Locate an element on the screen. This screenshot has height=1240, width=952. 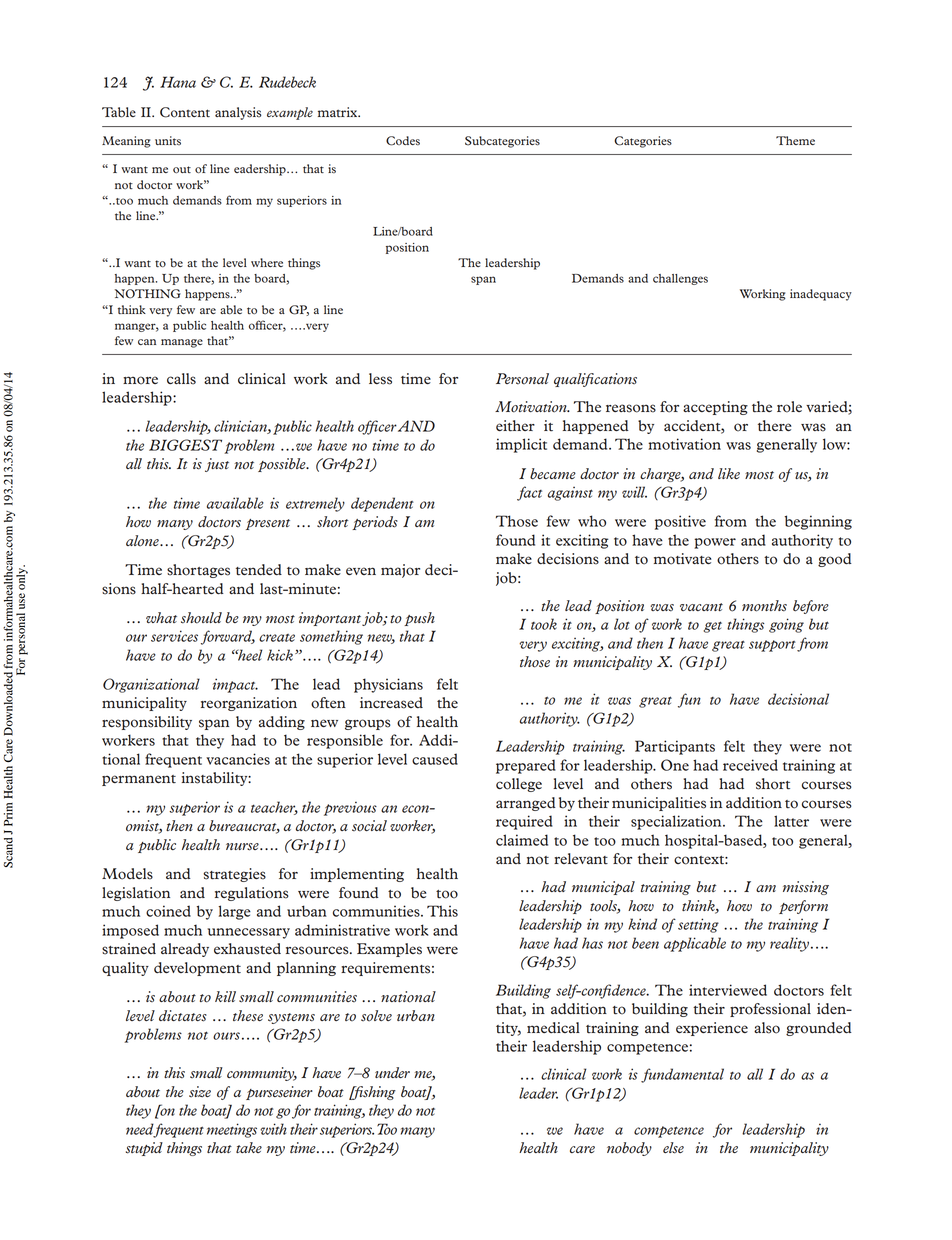
Codes is located at coordinates (403, 141).
